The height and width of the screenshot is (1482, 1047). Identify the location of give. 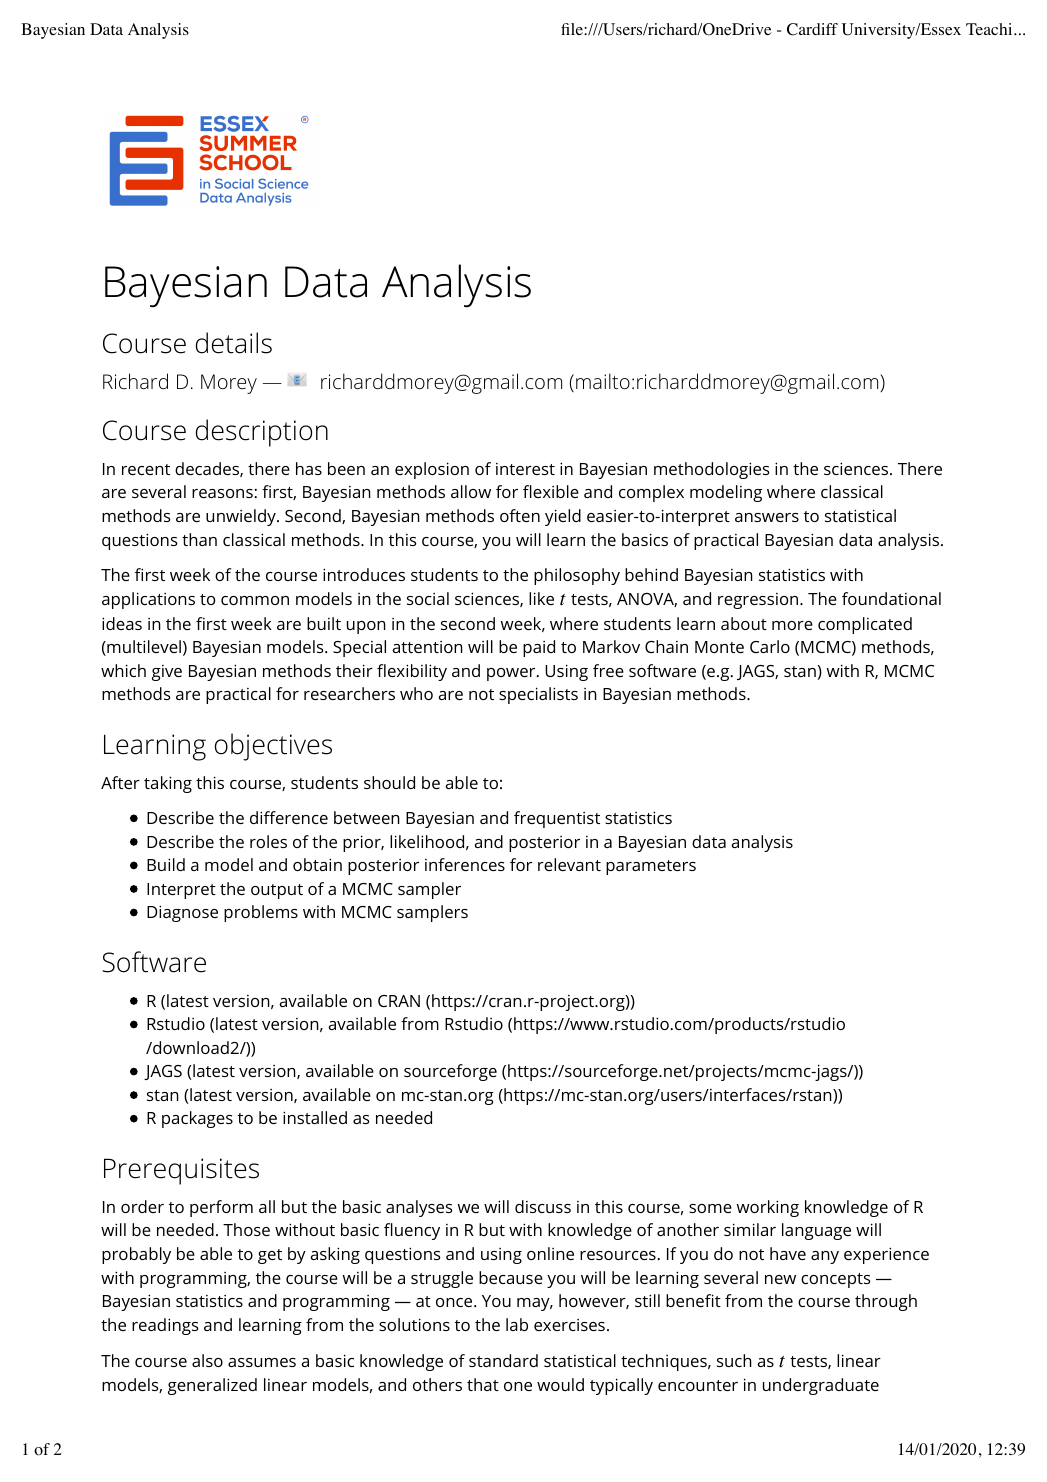
(167, 673).
